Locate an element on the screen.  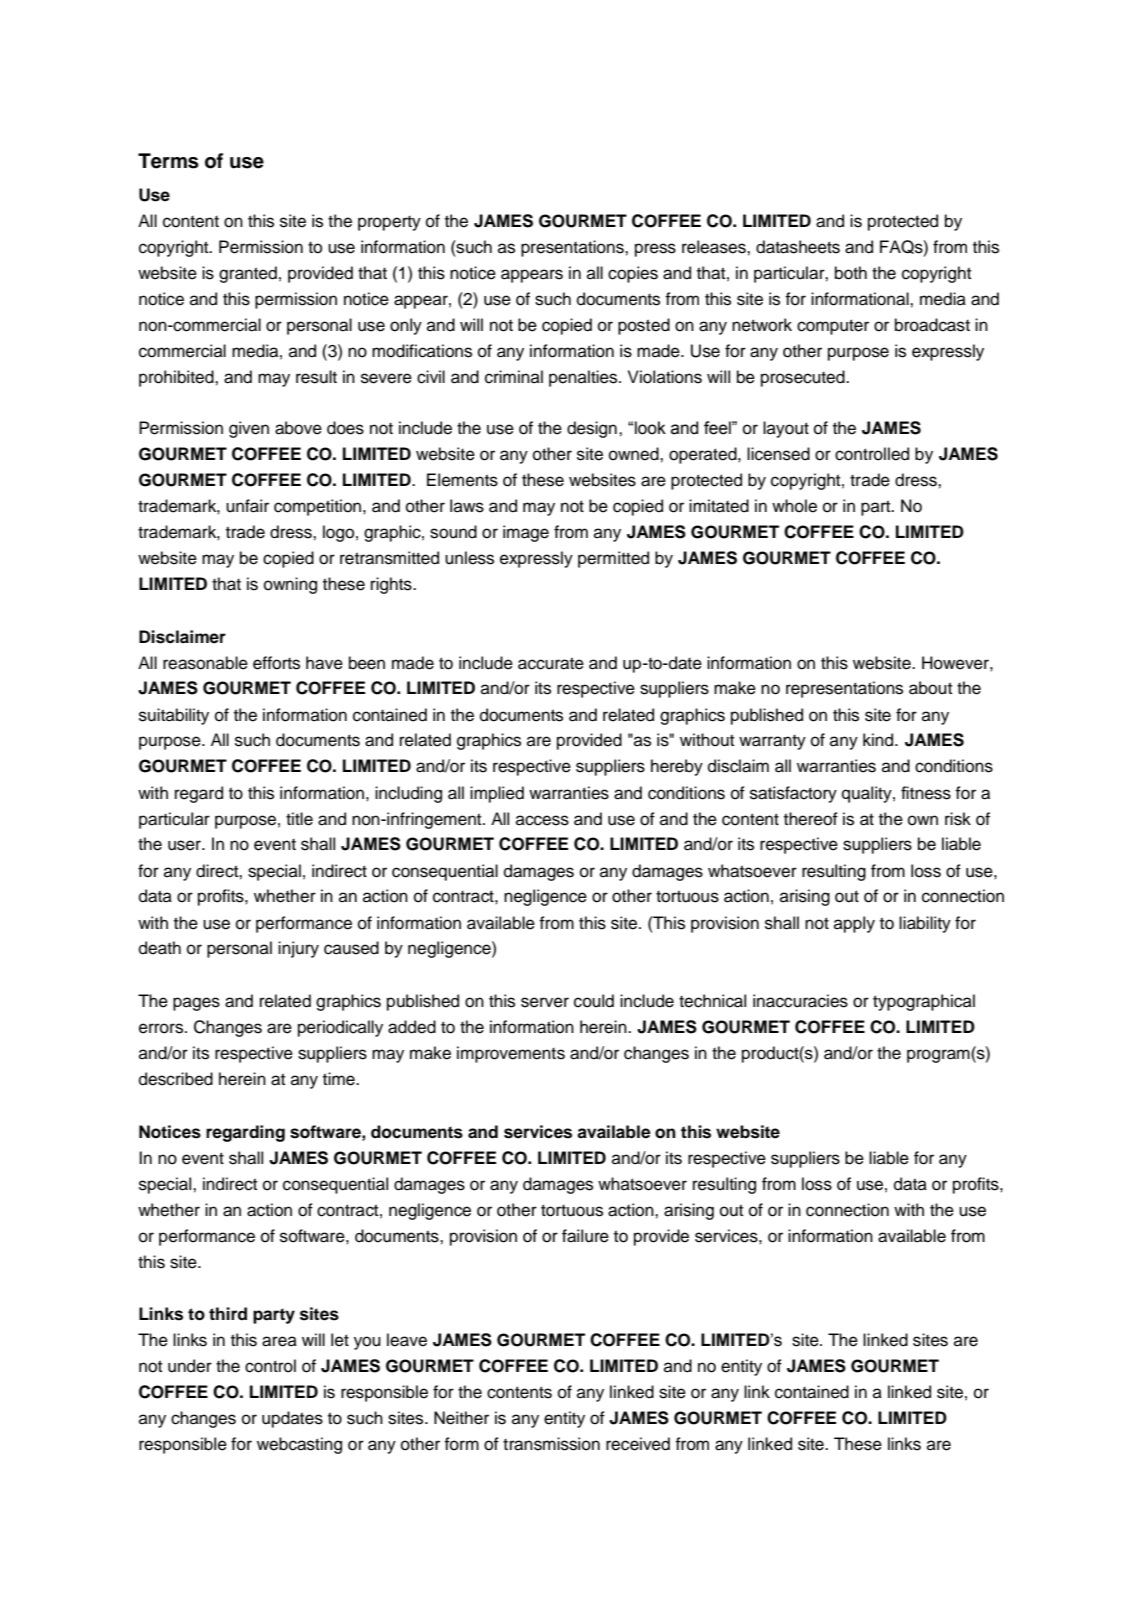
whole is located at coordinates (794, 506).
